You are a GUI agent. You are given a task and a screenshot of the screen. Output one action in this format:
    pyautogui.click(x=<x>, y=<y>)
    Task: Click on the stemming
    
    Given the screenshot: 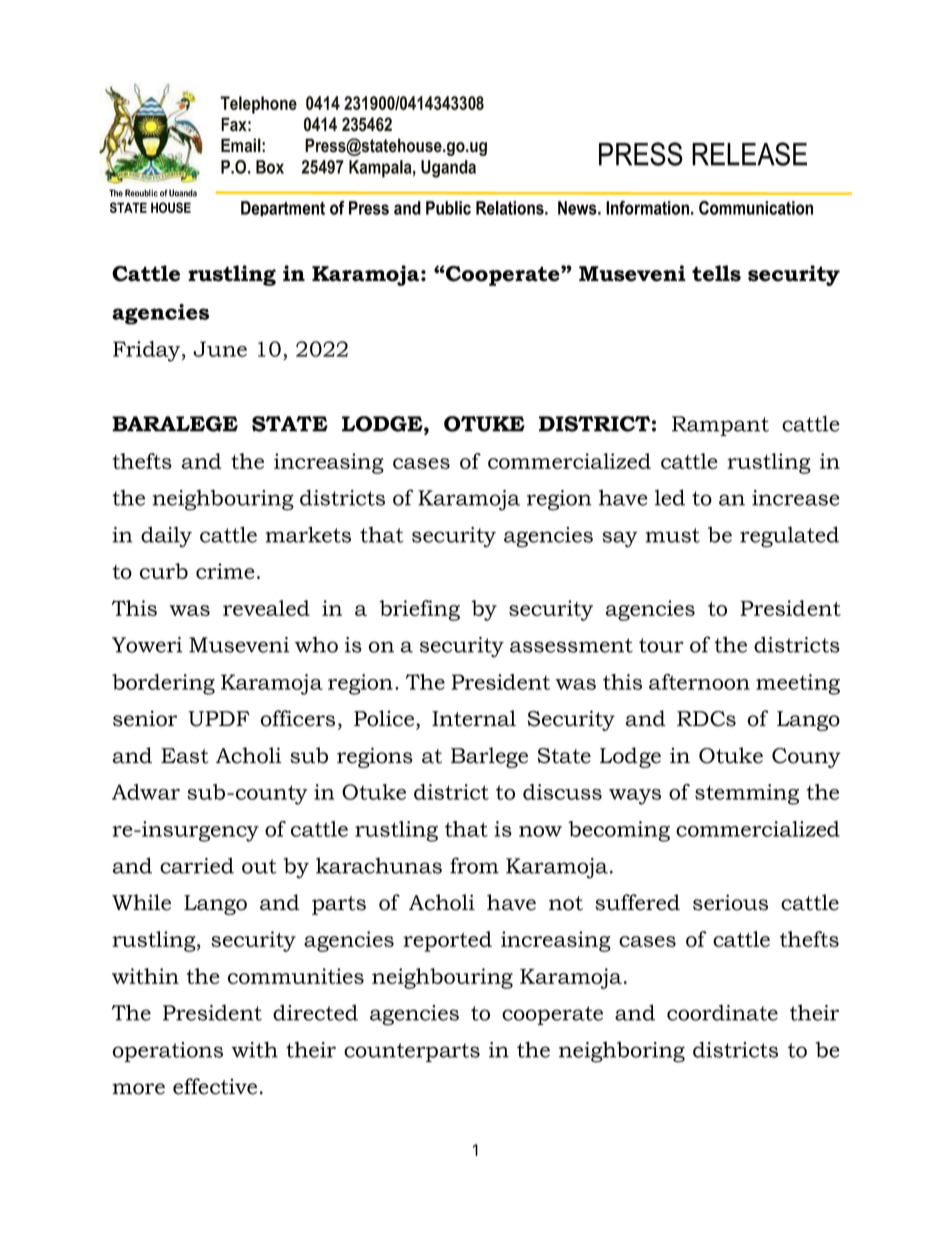 What is the action you would take?
    pyautogui.click(x=747, y=794)
